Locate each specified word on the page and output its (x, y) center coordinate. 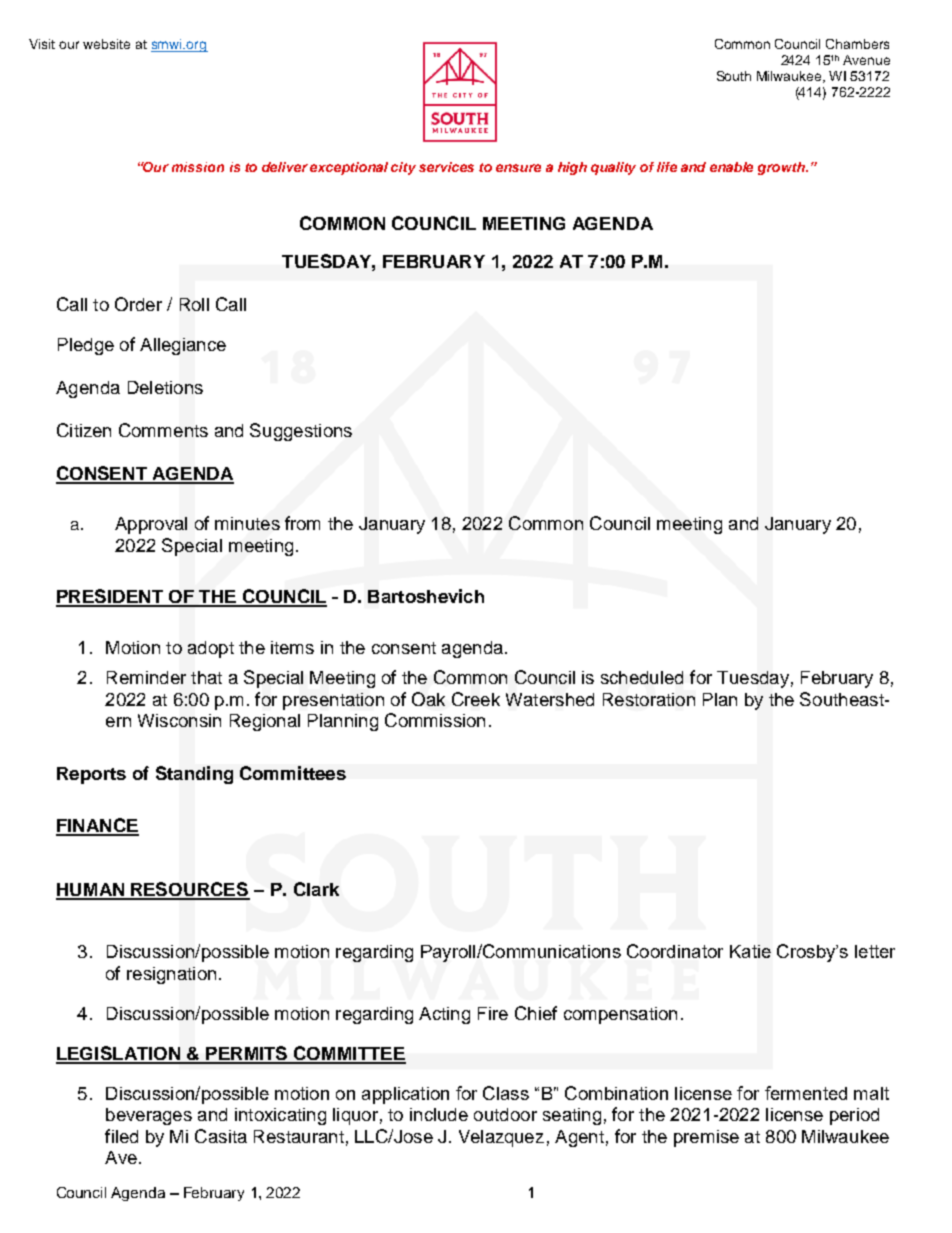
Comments (163, 430)
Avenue (866, 60)
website (106, 44)
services (446, 167)
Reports (91, 775)
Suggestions (301, 432)
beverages (149, 1116)
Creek (476, 699)
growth (783, 168)
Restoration (649, 699)
